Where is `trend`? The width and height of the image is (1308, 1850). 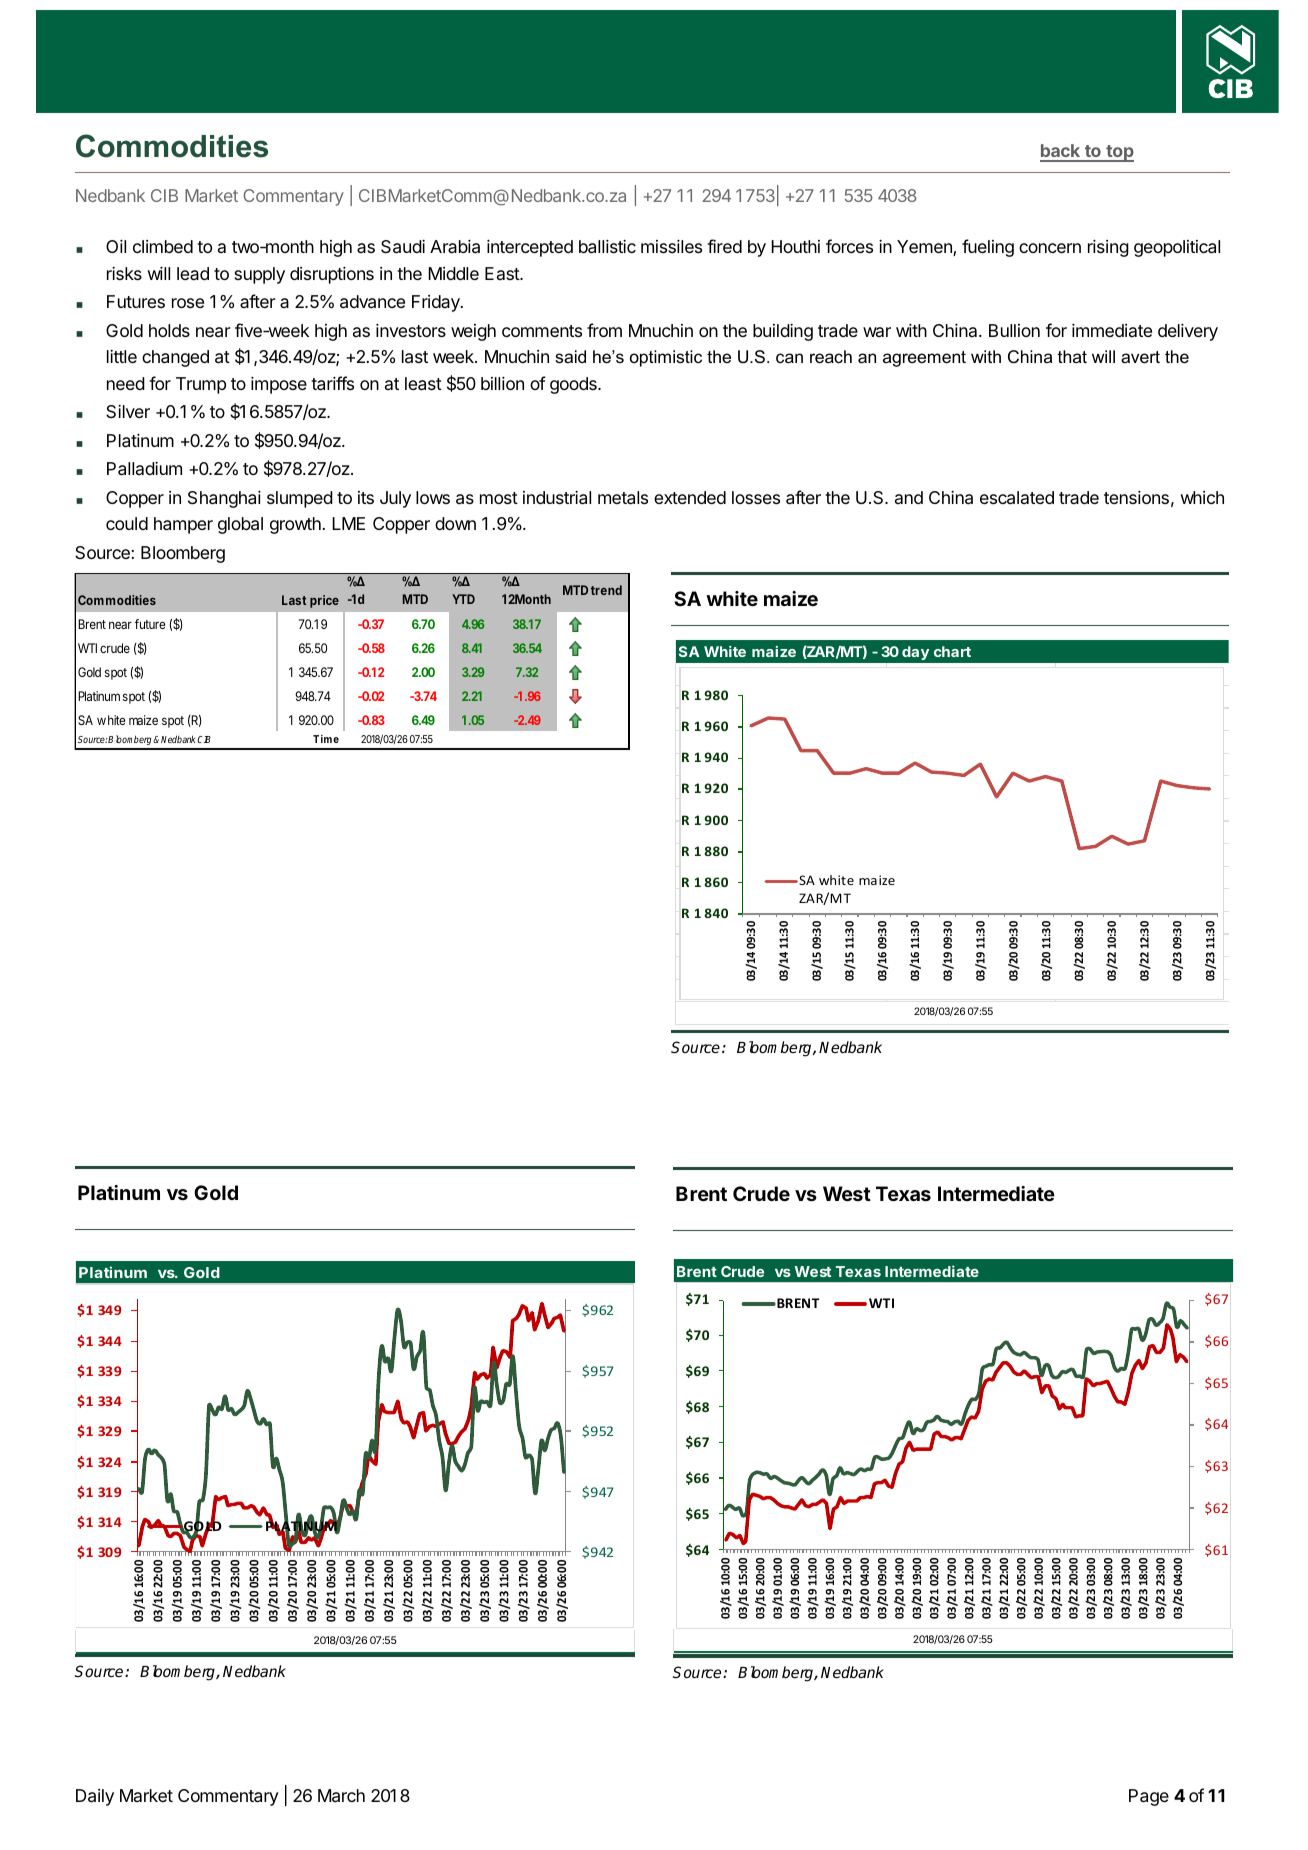
trend is located at coordinates (606, 590).
